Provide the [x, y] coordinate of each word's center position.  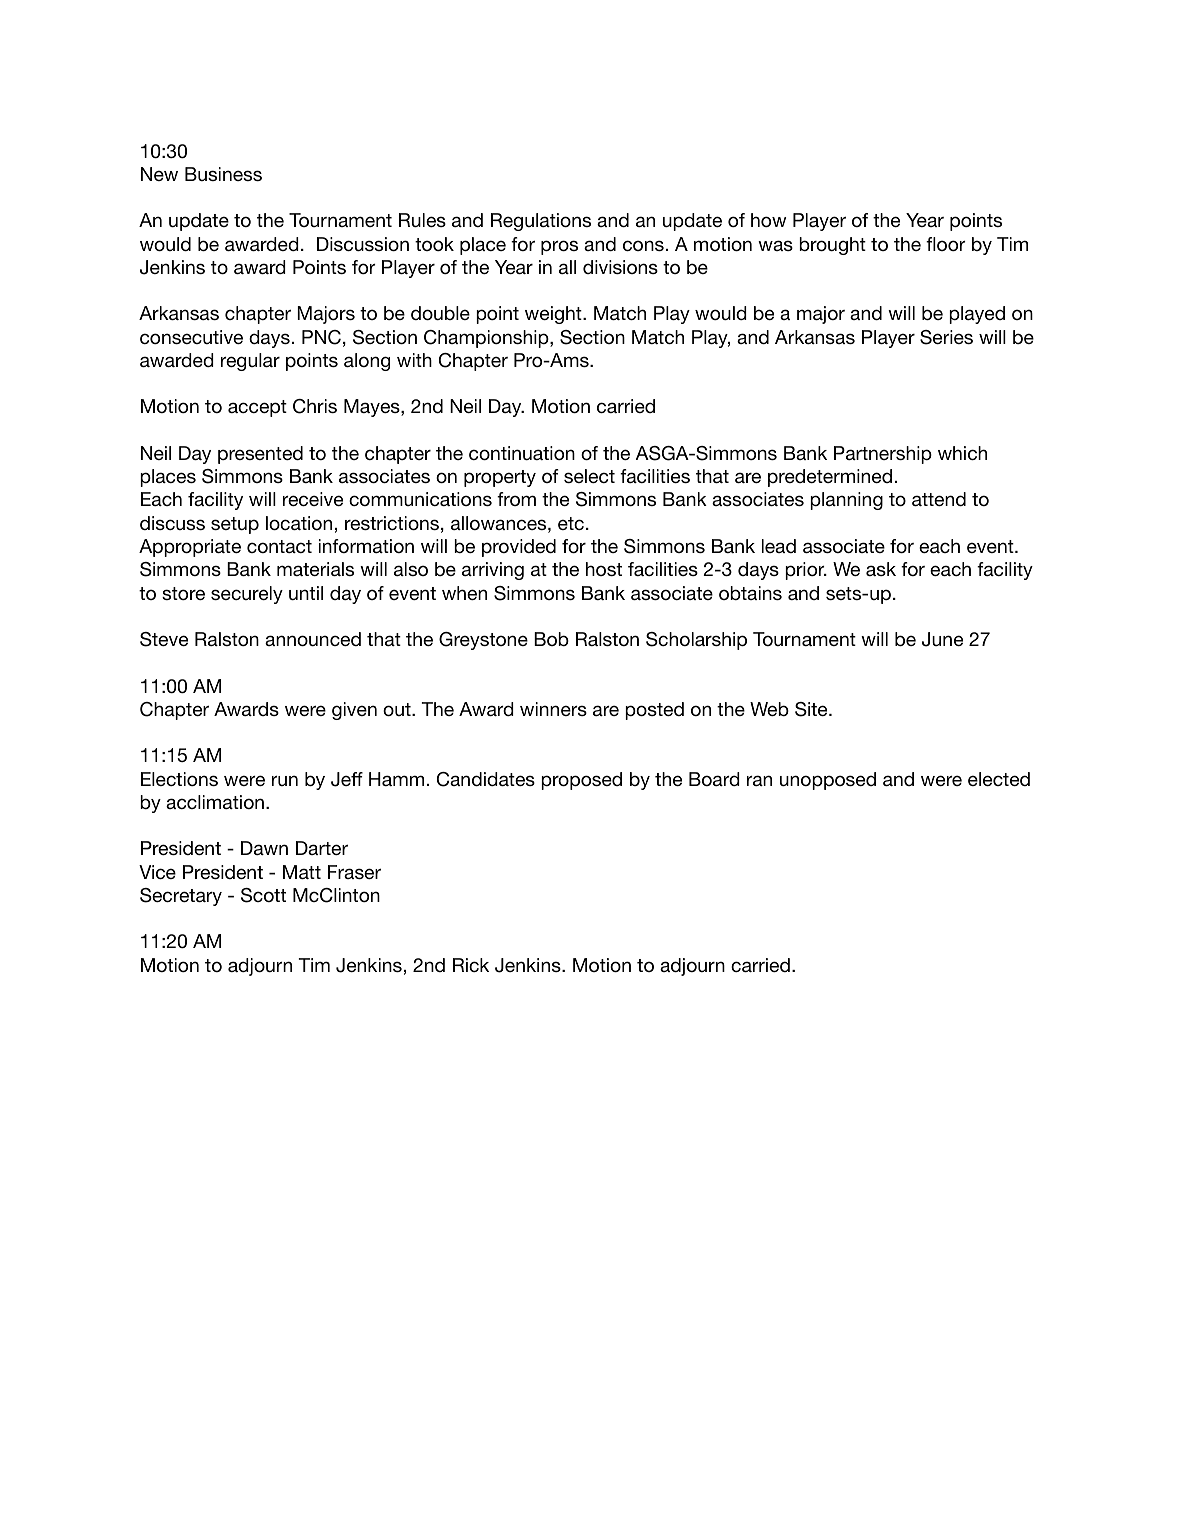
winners [553, 709]
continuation [522, 453]
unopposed [828, 781]
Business [223, 174]
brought [832, 246]
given [354, 711]
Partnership [883, 455]
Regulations [541, 222]
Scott [263, 895]
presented [260, 455]
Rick [471, 965]
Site [812, 709]
